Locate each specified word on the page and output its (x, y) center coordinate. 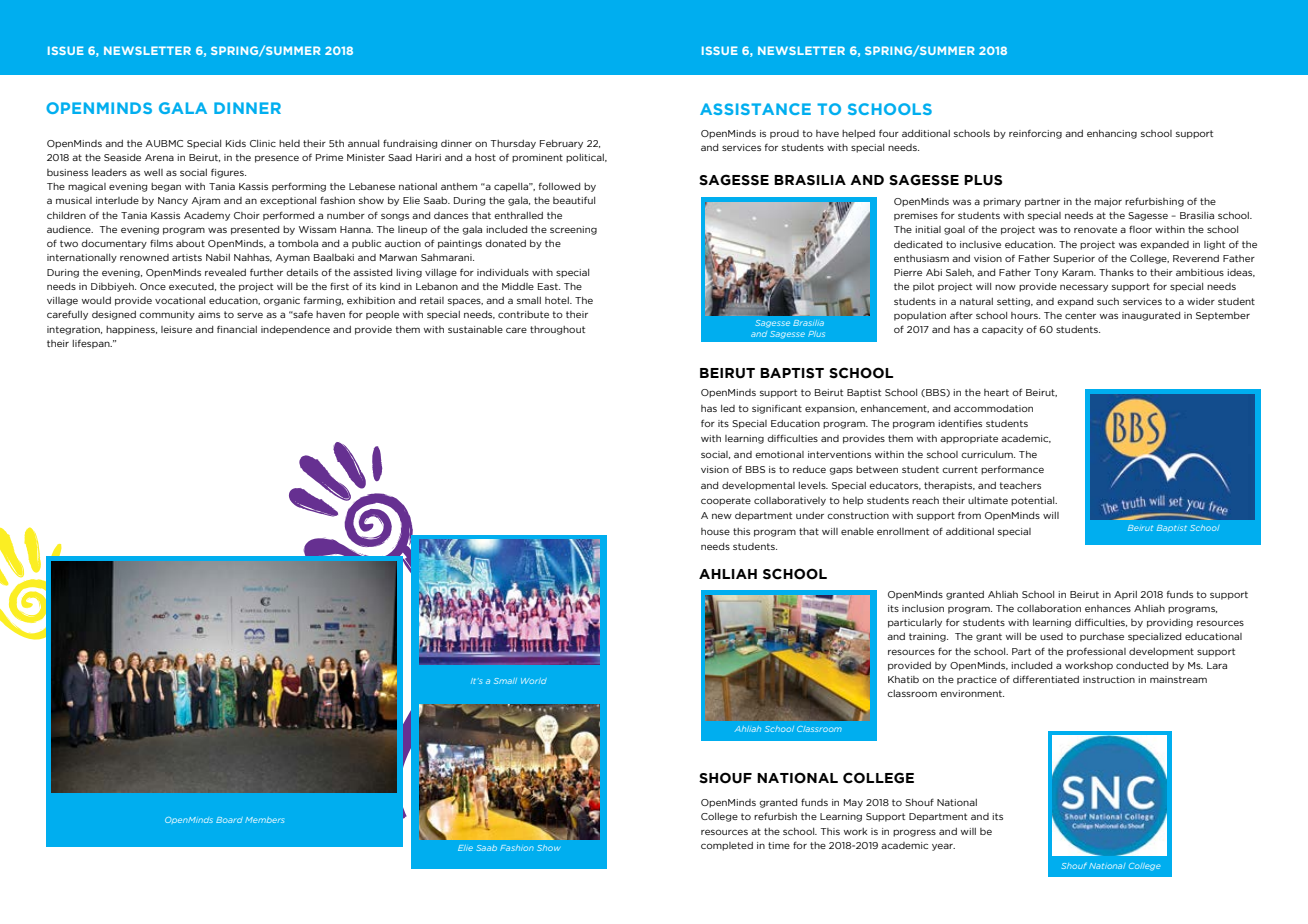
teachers (1020, 485)
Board (229, 820)
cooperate (726, 501)
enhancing (1112, 134)
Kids (236, 143)
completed (727, 846)
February (561, 144)
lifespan (92, 344)
